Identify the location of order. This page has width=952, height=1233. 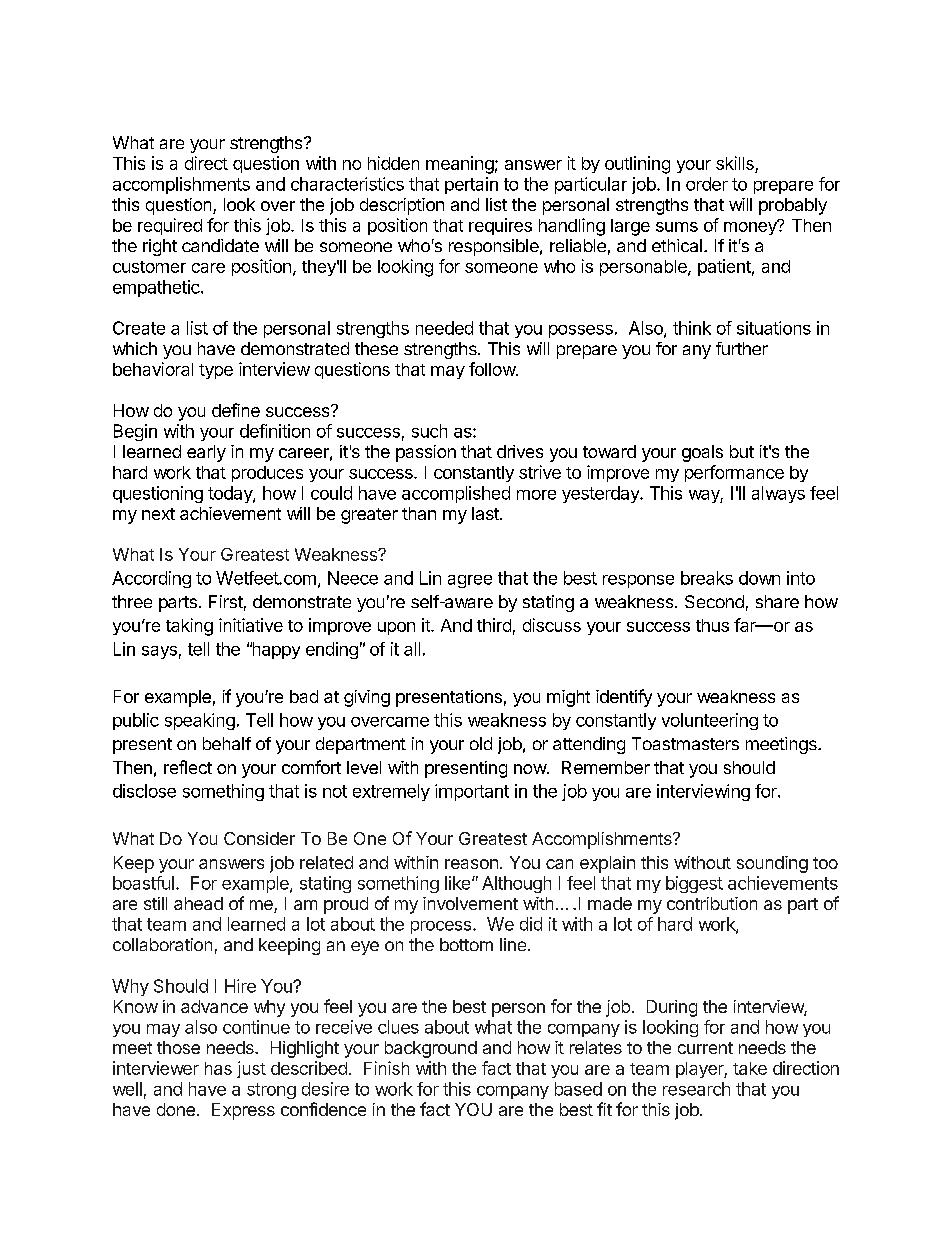
(707, 184).
